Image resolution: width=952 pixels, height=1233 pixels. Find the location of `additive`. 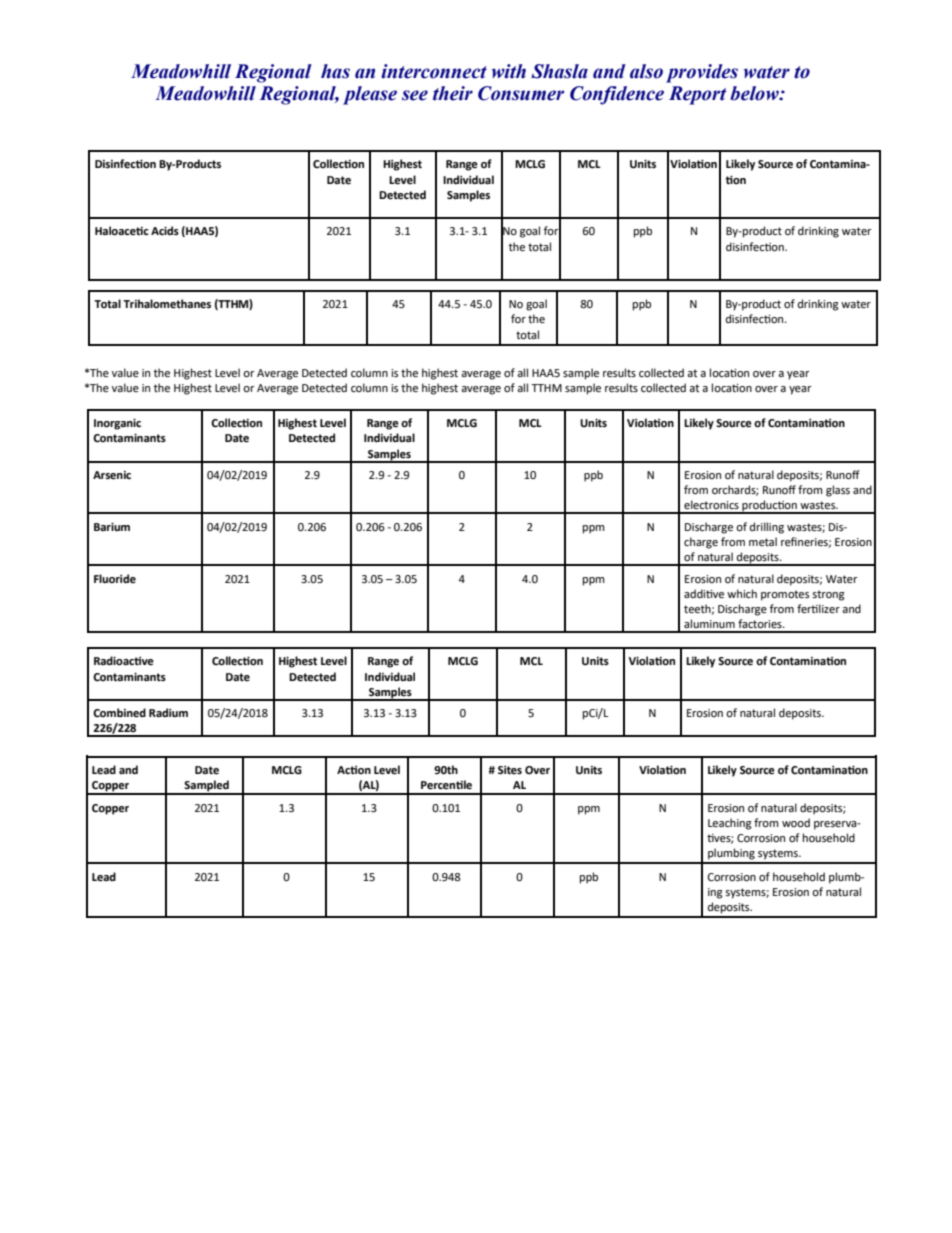

additive is located at coordinates (704, 594).
